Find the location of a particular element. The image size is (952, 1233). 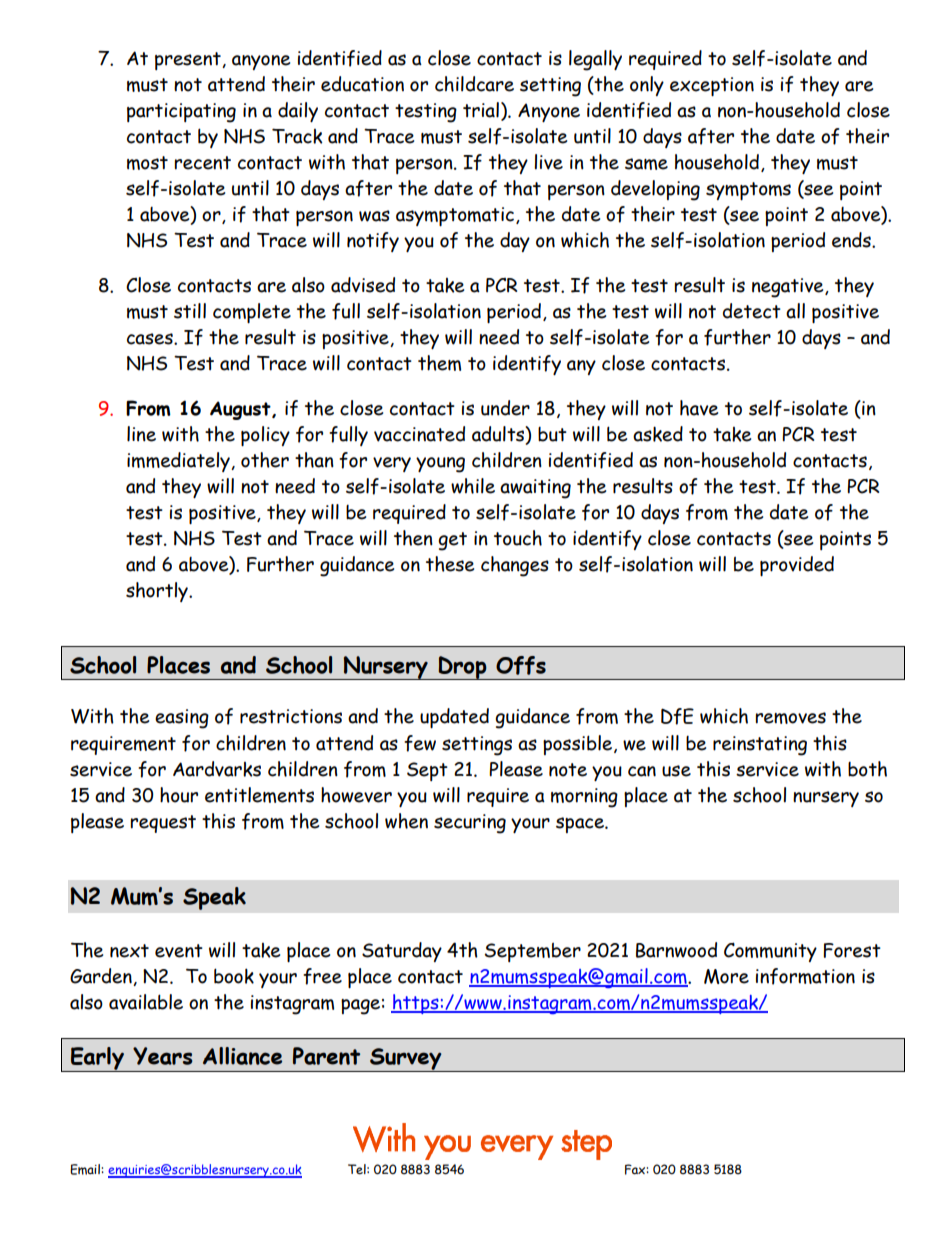

securing is located at coordinates (470, 824).
